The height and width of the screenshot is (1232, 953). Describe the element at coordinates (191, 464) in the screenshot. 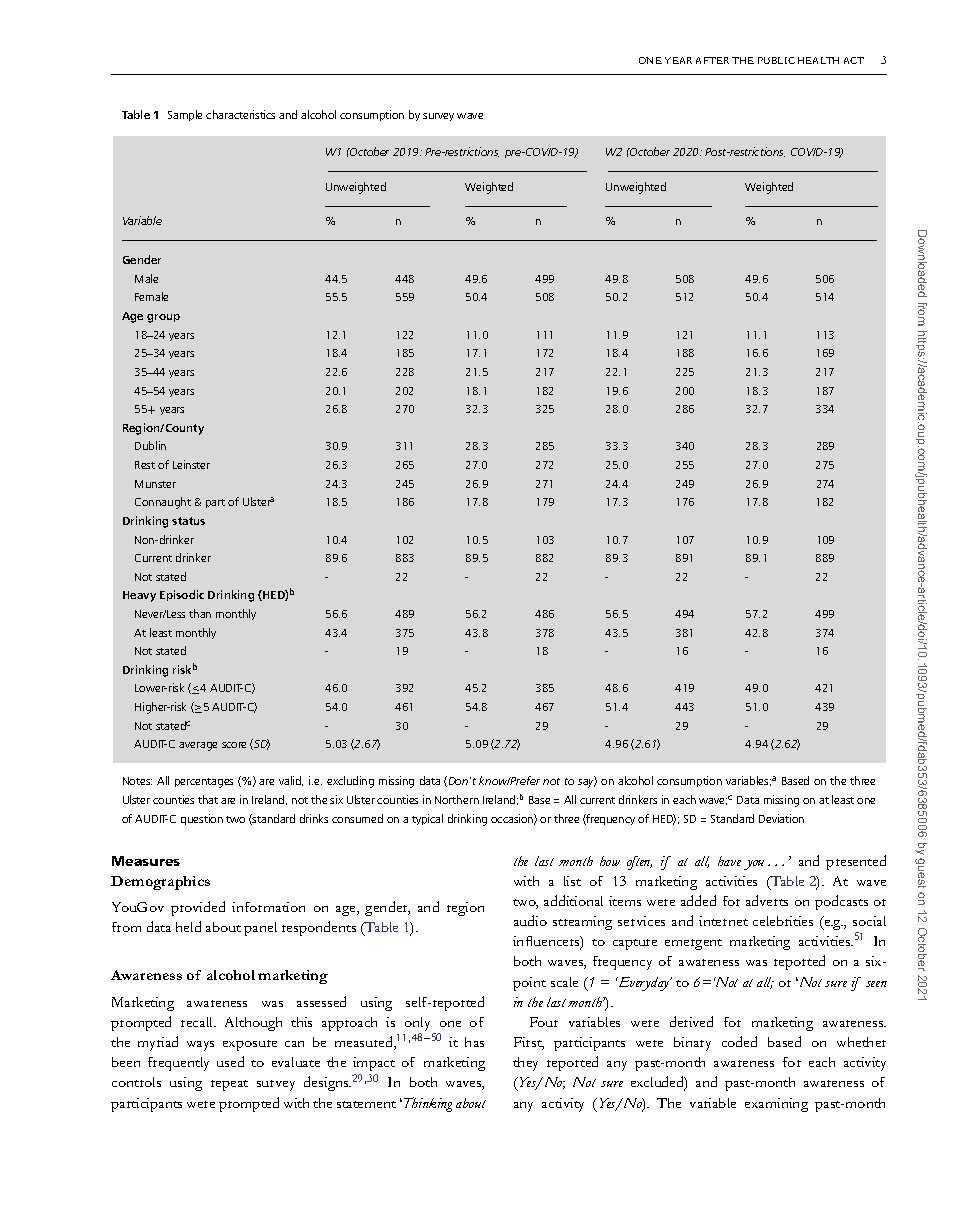

I see `Leinster` at that location.
